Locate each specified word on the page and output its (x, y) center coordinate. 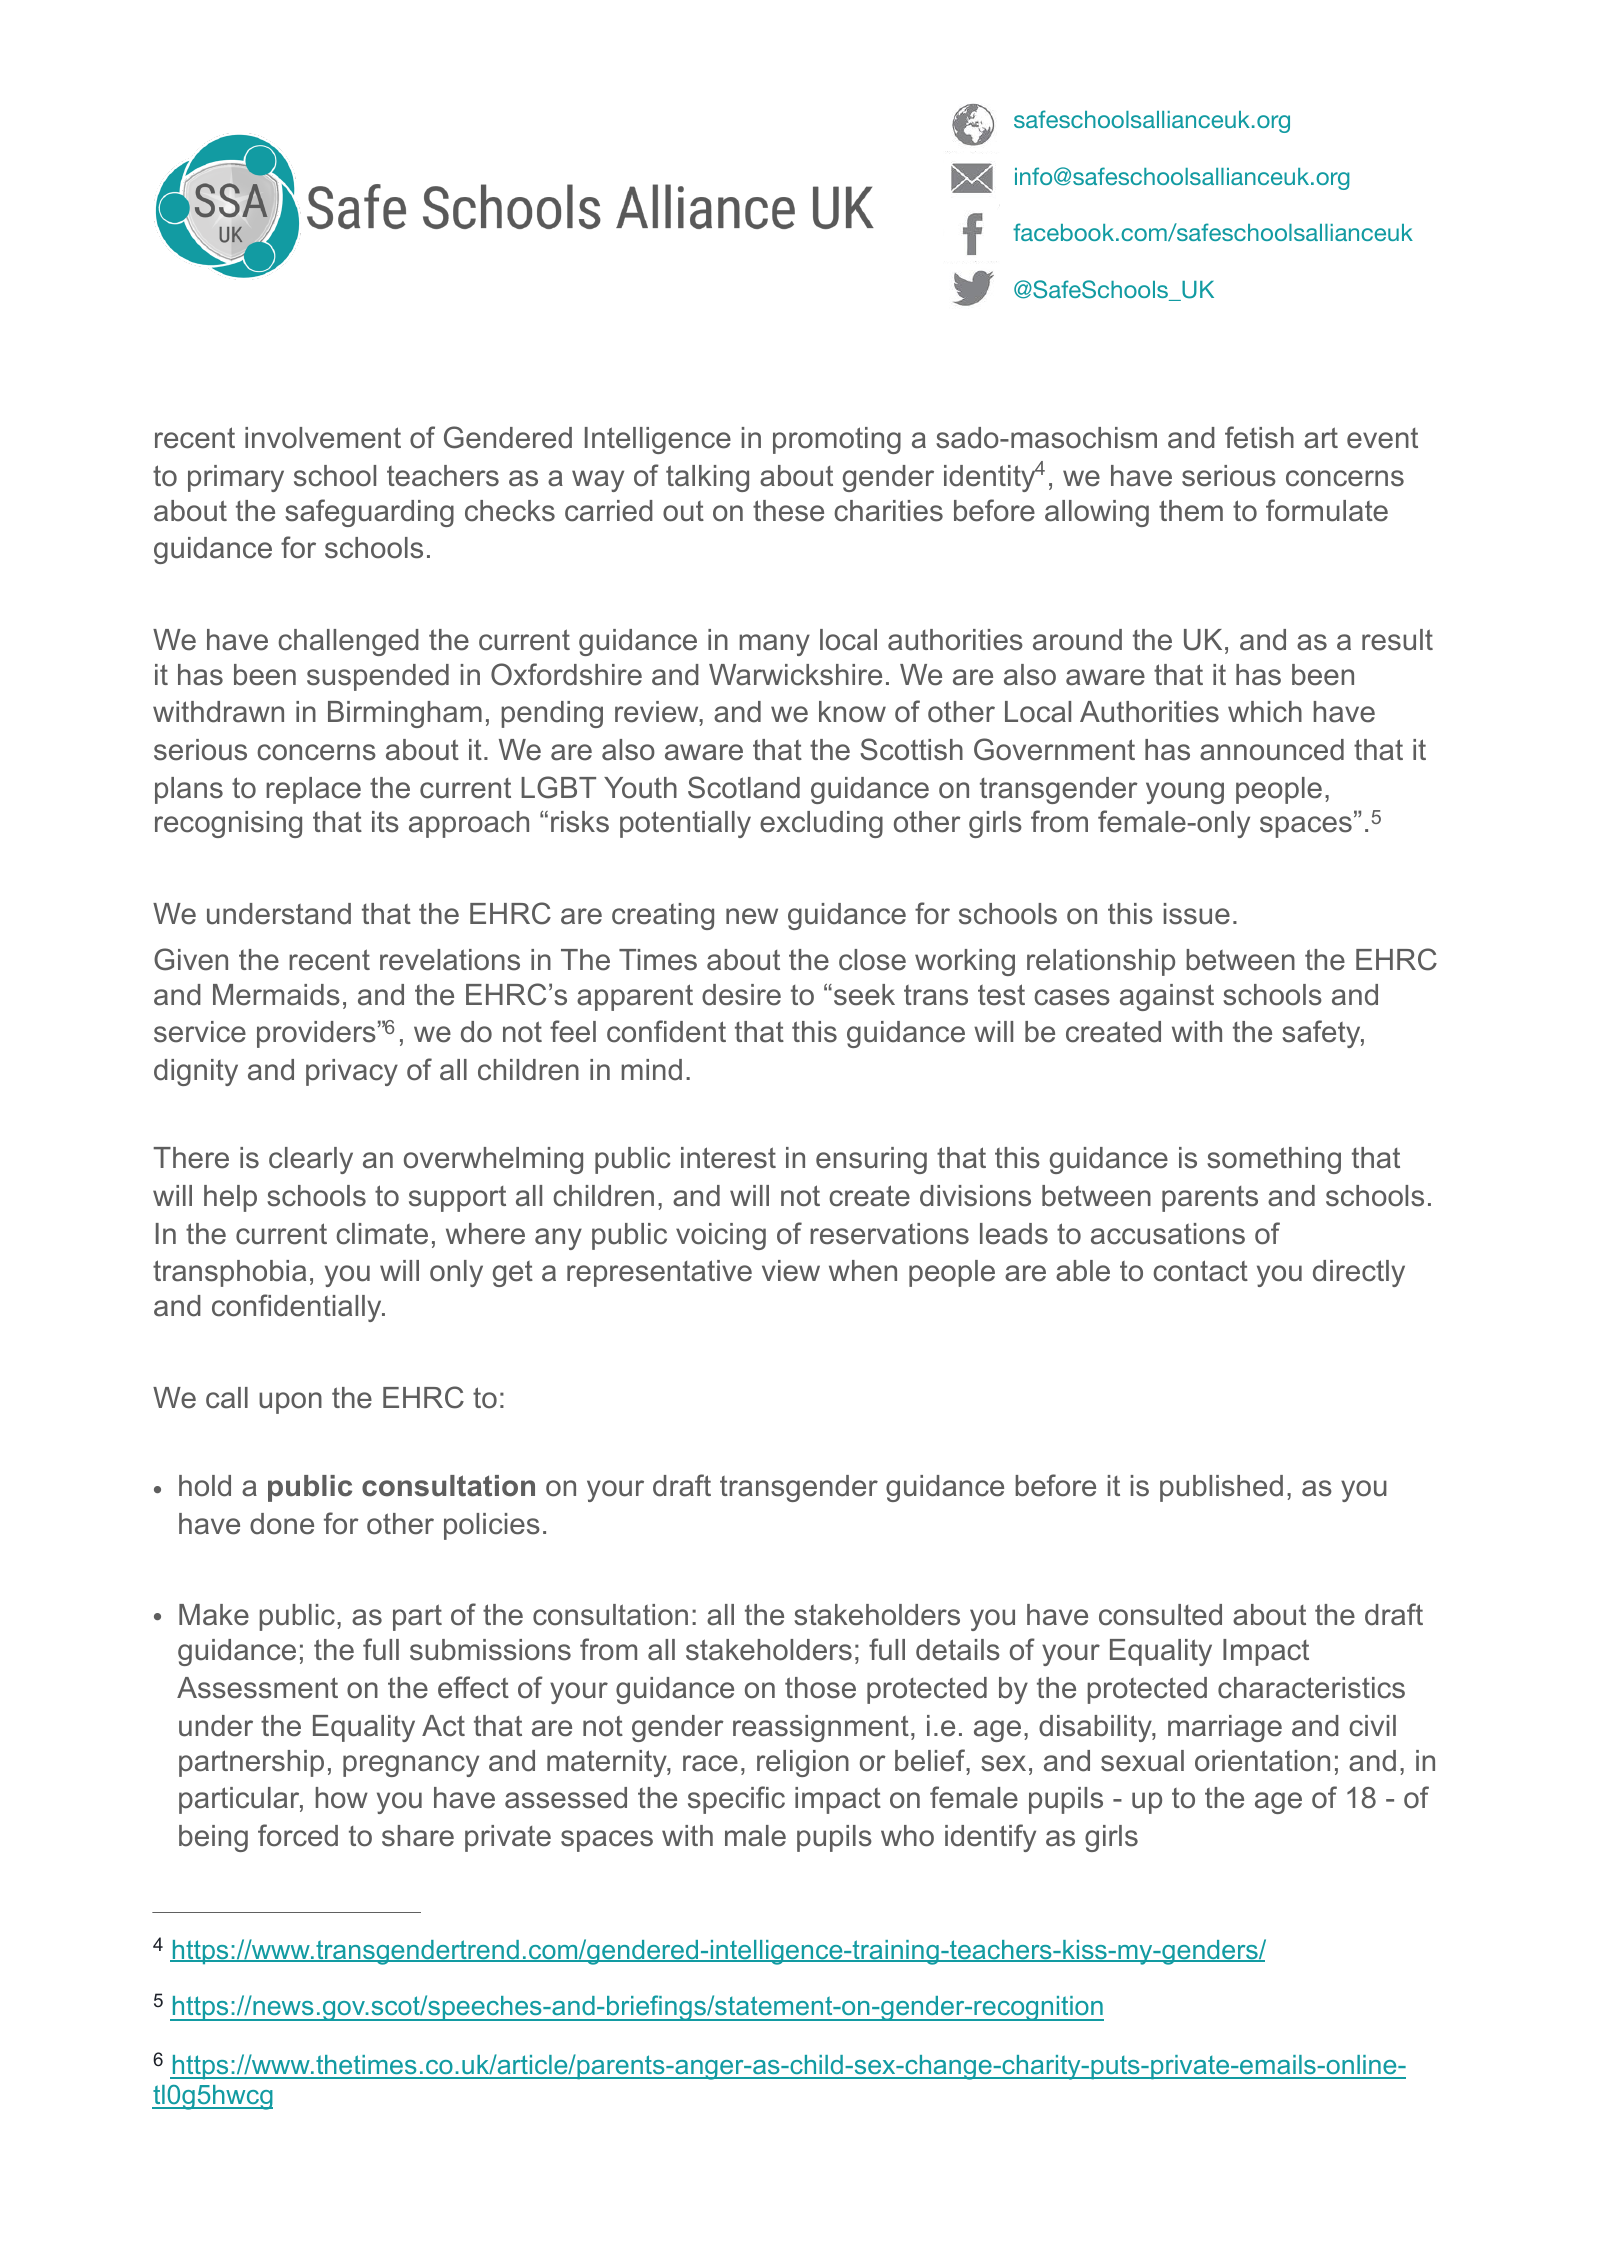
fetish (1259, 437)
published (1221, 1488)
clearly (311, 1160)
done (282, 1524)
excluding (821, 824)
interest (728, 1158)
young (1185, 793)
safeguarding (369, 513)
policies (492, 1526)
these (788, 511)
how (342, 1798)
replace (313, 790)
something (1274, 1160)
